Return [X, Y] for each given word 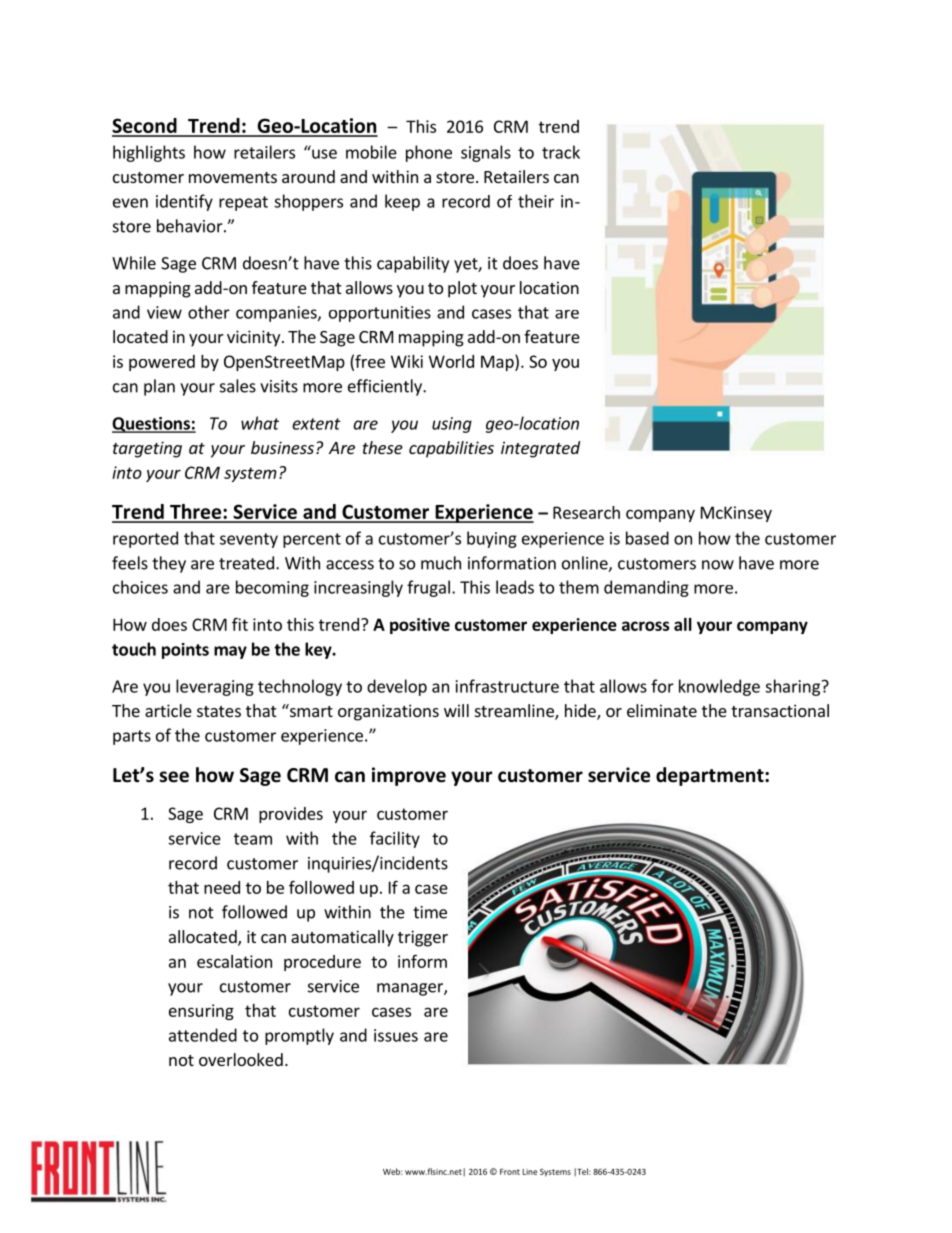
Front [510, 1172]
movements [233, 177]
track [561, 152]
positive [420, 626]
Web [393, 1171]
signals [486, 153]
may [230, 652]
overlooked [241, 1059]
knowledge [719, 687]
